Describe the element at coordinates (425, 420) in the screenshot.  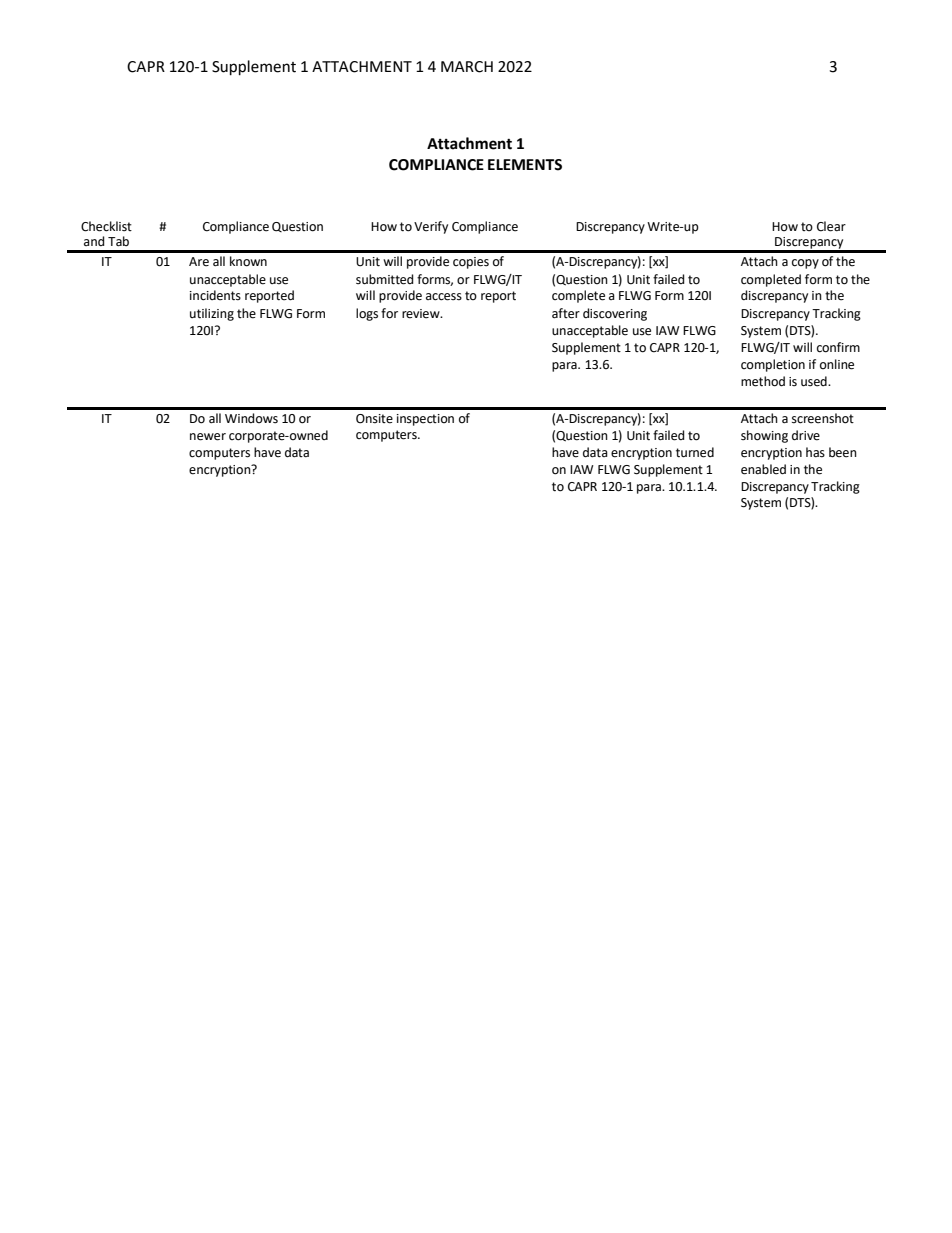
I see `inspection` at that location.
